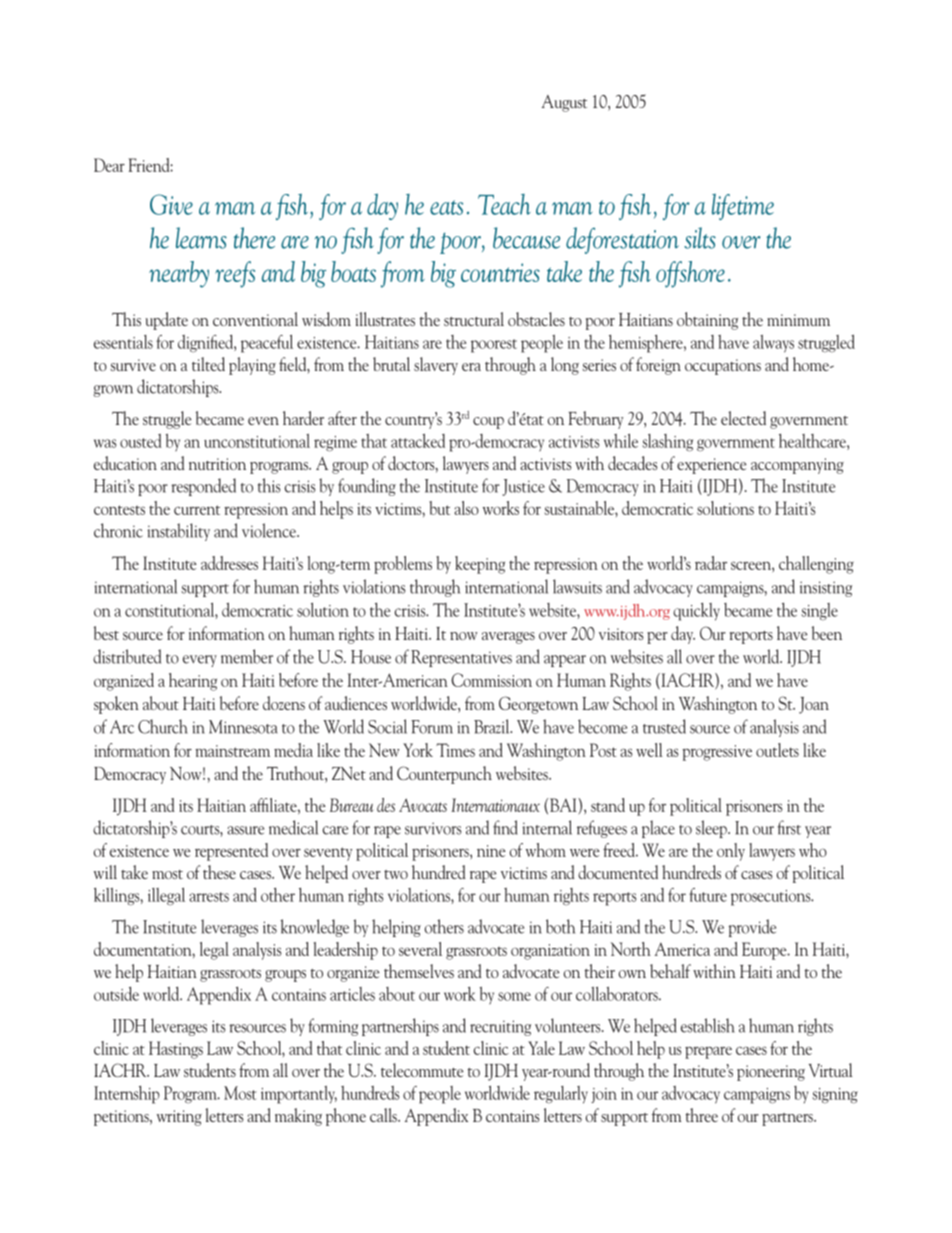 This screenshot has height=1233, width=952. What do you see at coordinates (743, 207) in the screenshot?
I see `lifetime` at bounding box center [743, 207].
